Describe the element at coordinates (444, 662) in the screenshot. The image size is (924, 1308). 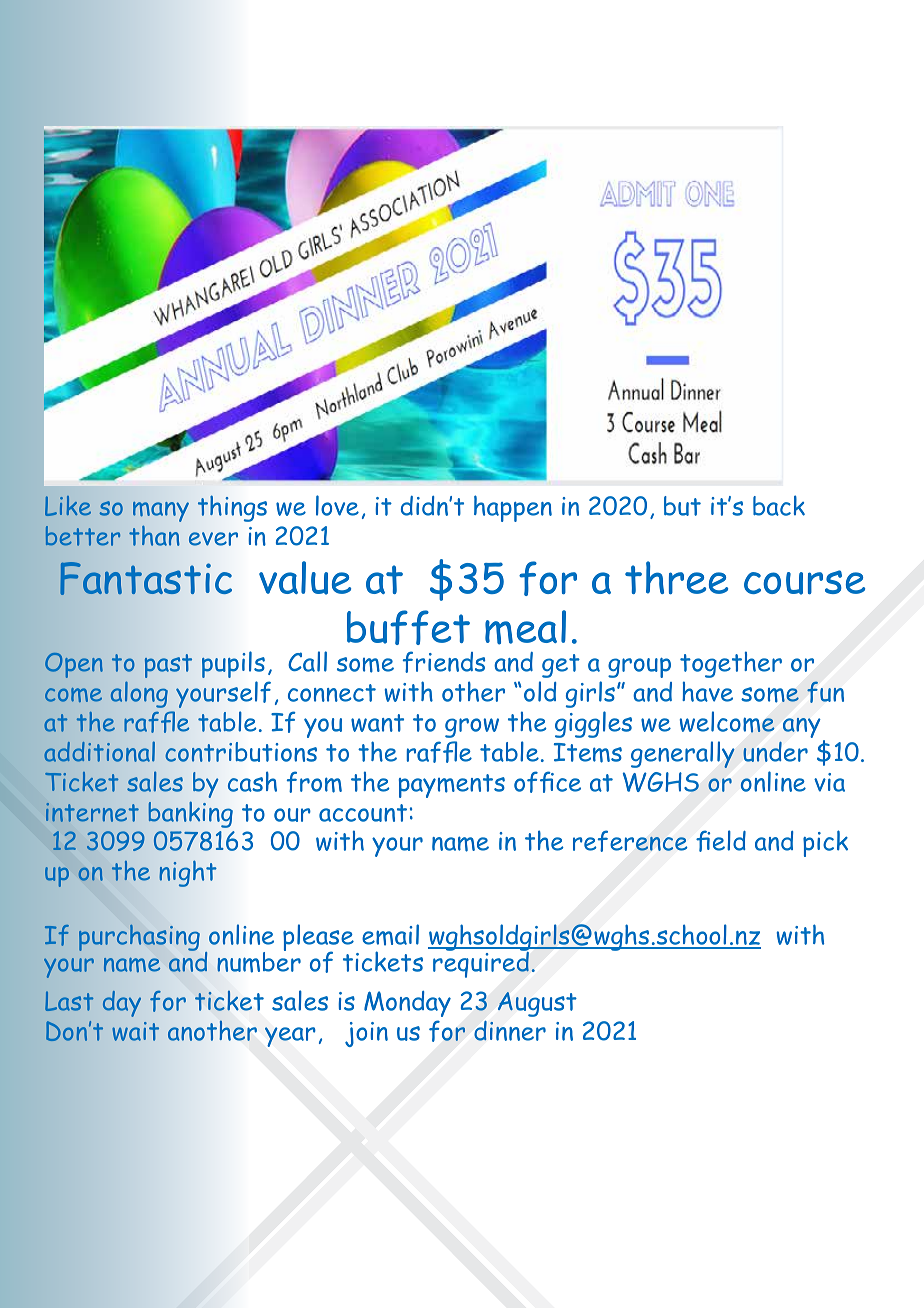
I see `friends` at that location.
